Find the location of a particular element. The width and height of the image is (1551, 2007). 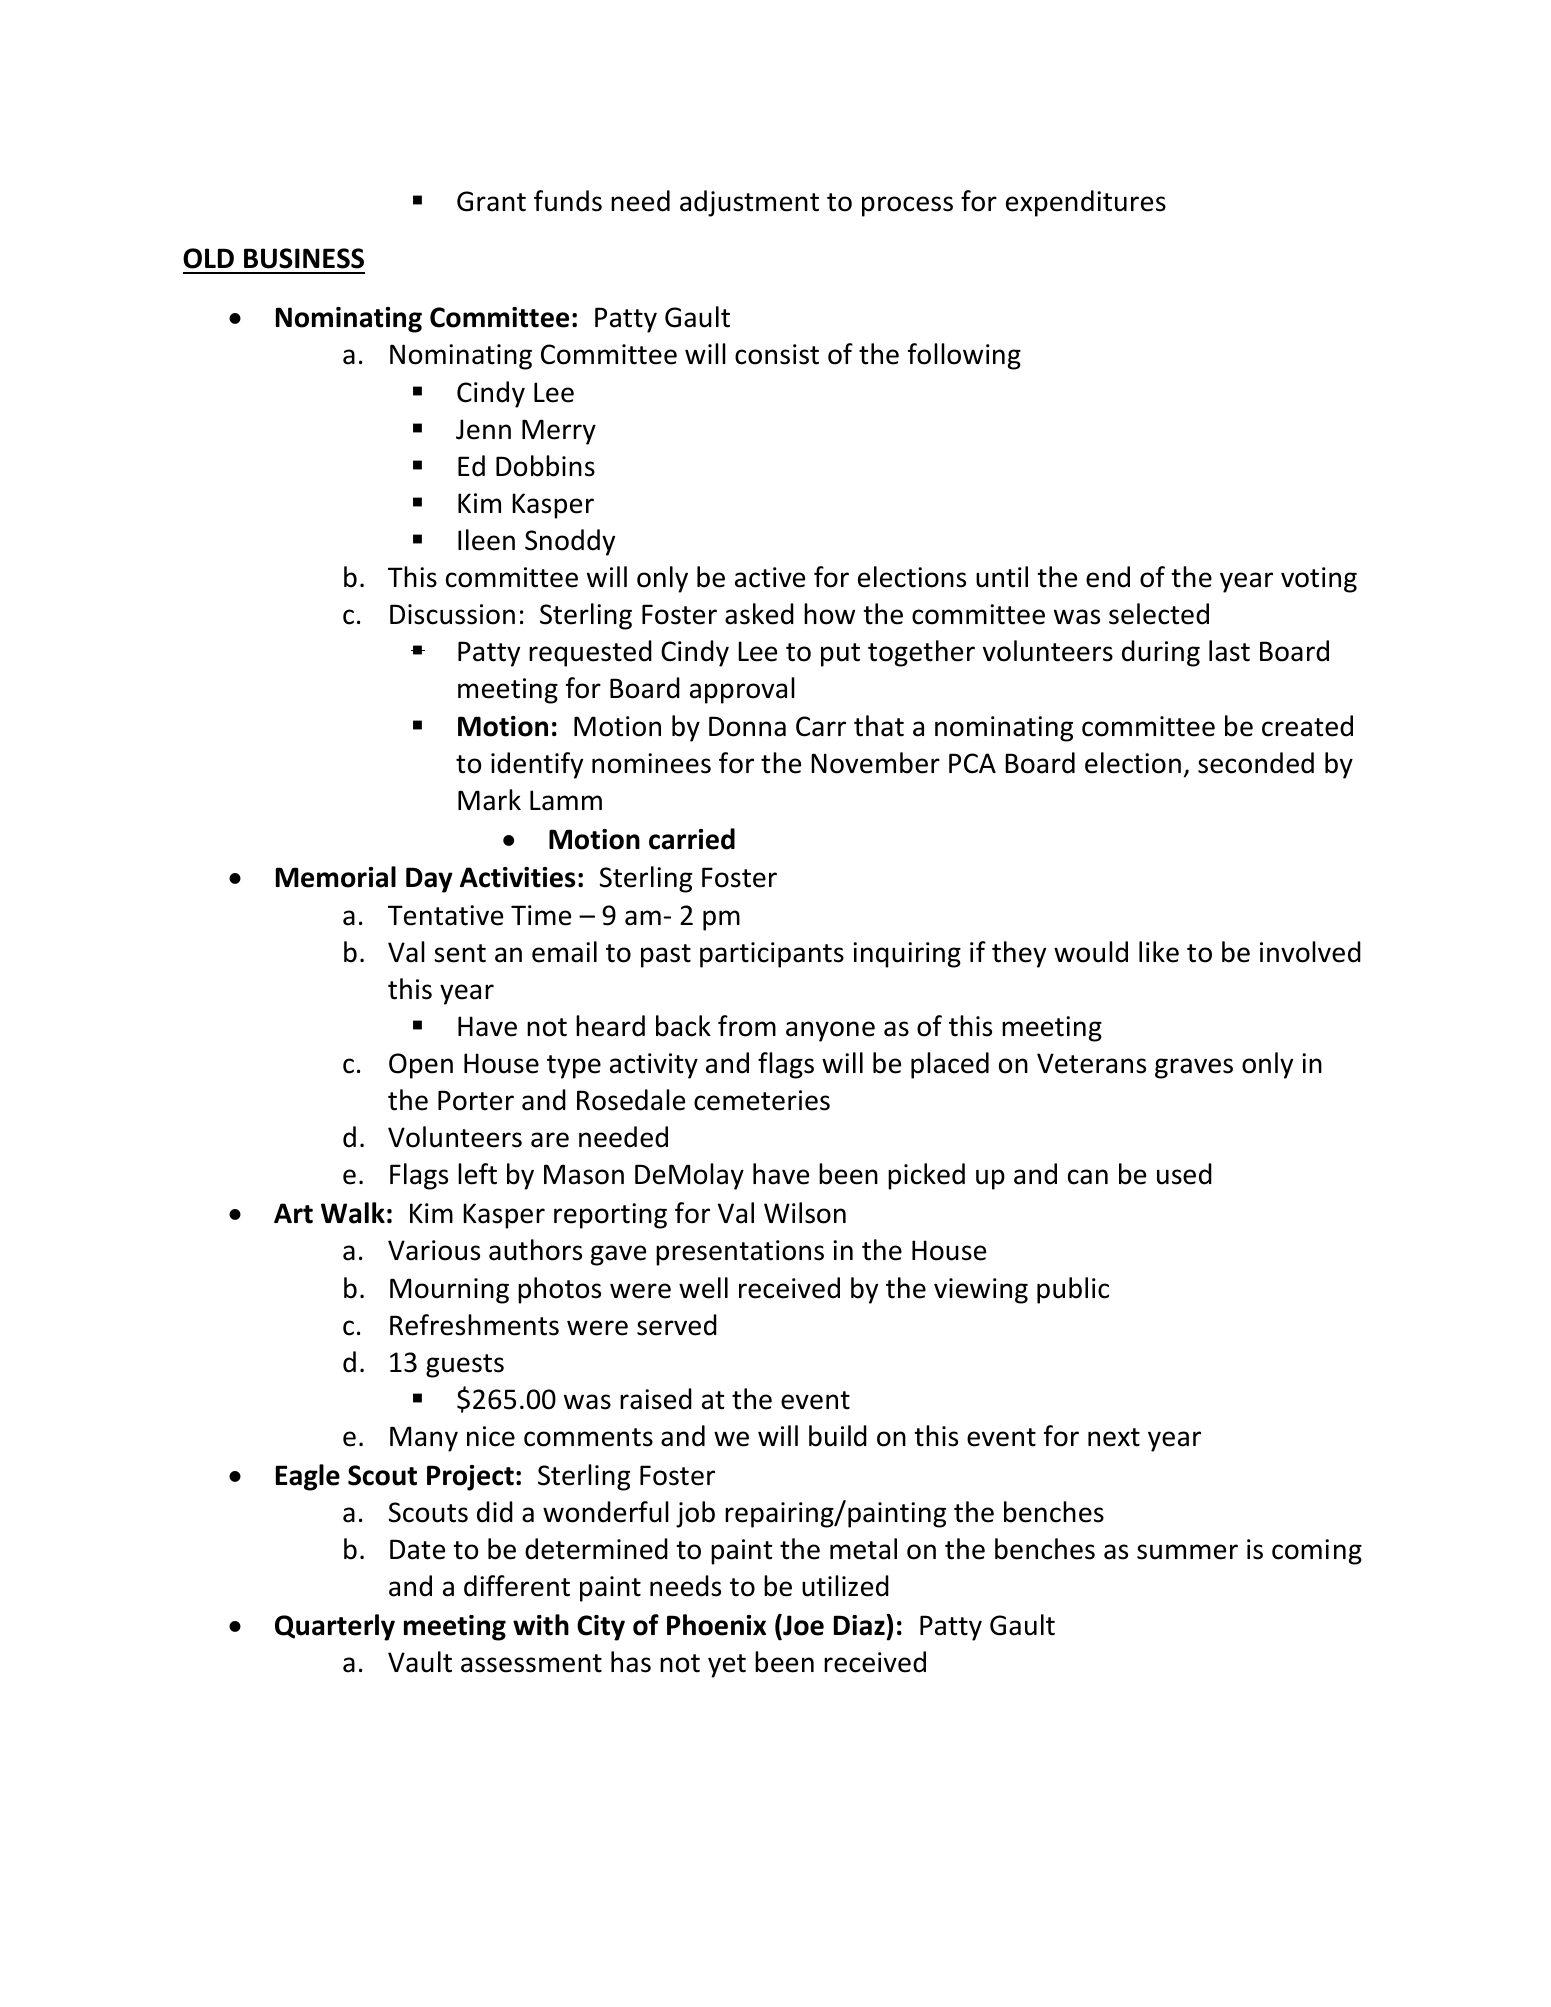

Vault is located at coordinates (420, 1662).
